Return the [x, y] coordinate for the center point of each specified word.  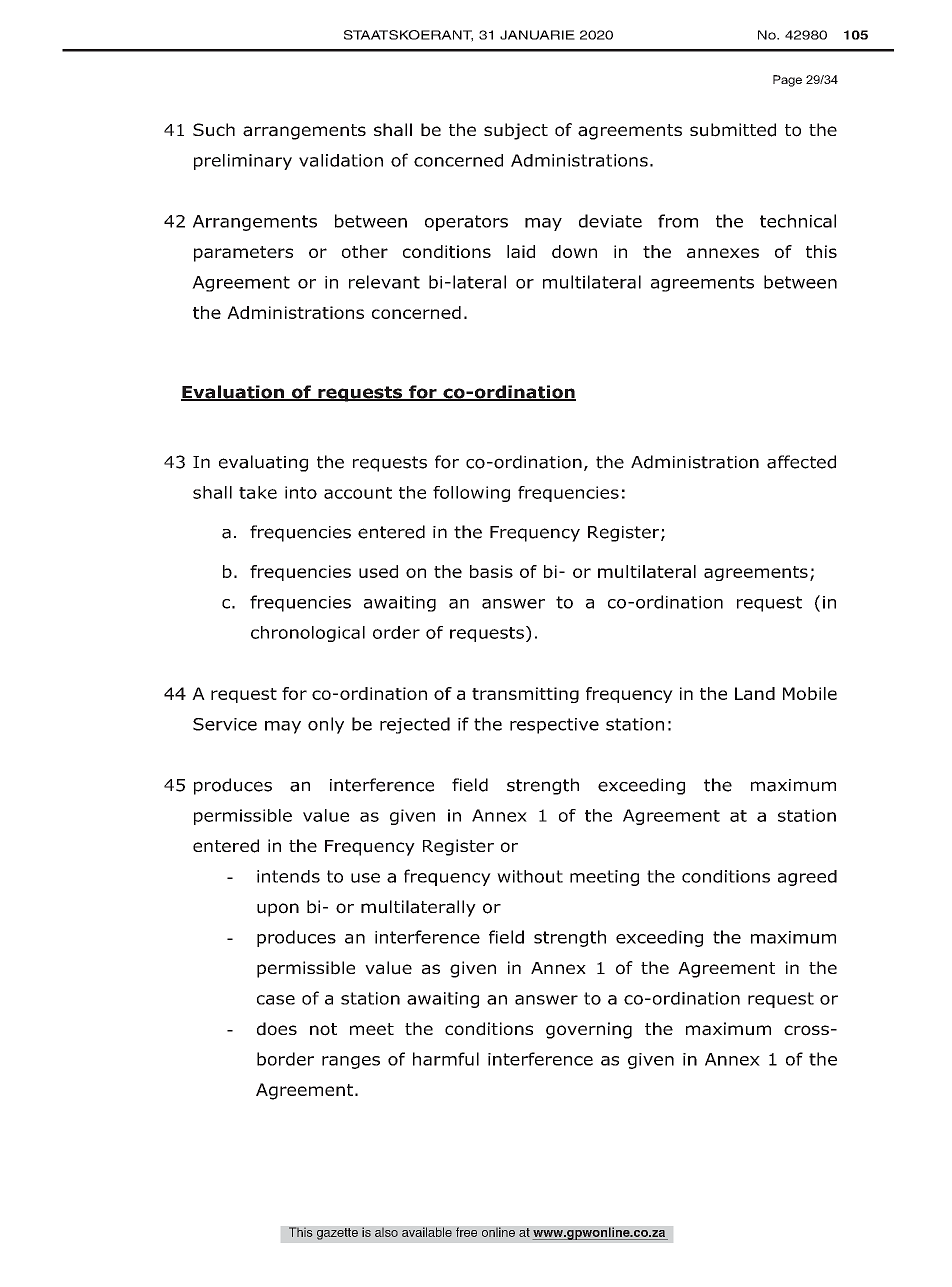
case [276, 1000]
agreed [807, 878]
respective [554, 726]
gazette [337, 1234]
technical [798, 221]
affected [801, 462]
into [301, 492]
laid [521, 251]
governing [589, 1030]
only [326, 725]
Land [755, 693]
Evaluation [233, 393]
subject [516, 131]
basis [491, 571]
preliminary [243, 162]
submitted [733, 130]
